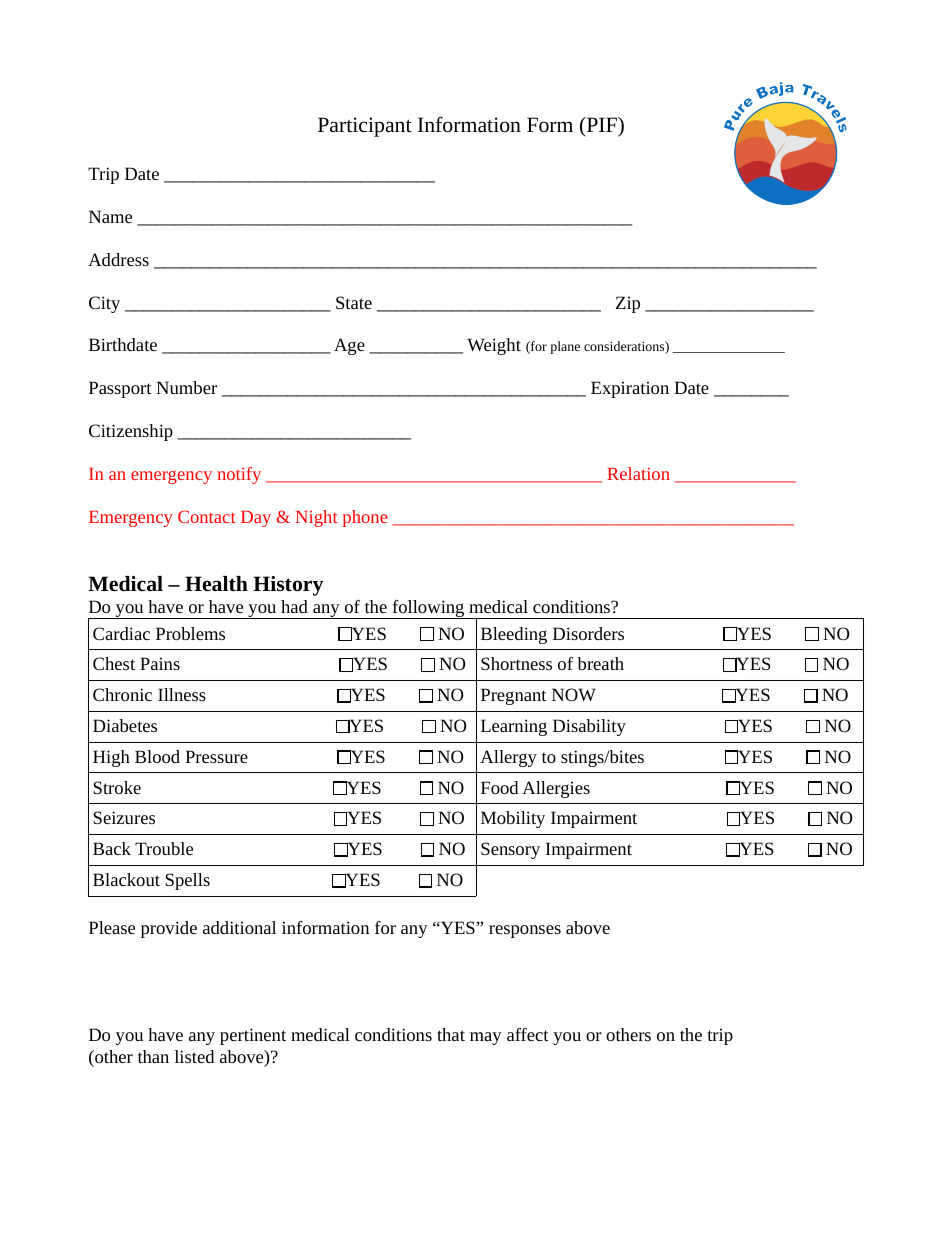 The image size is (952, 1233). What do you see at coordinates (565, 347) in the image?
I see `plane` at bounding box center [565, 347].
